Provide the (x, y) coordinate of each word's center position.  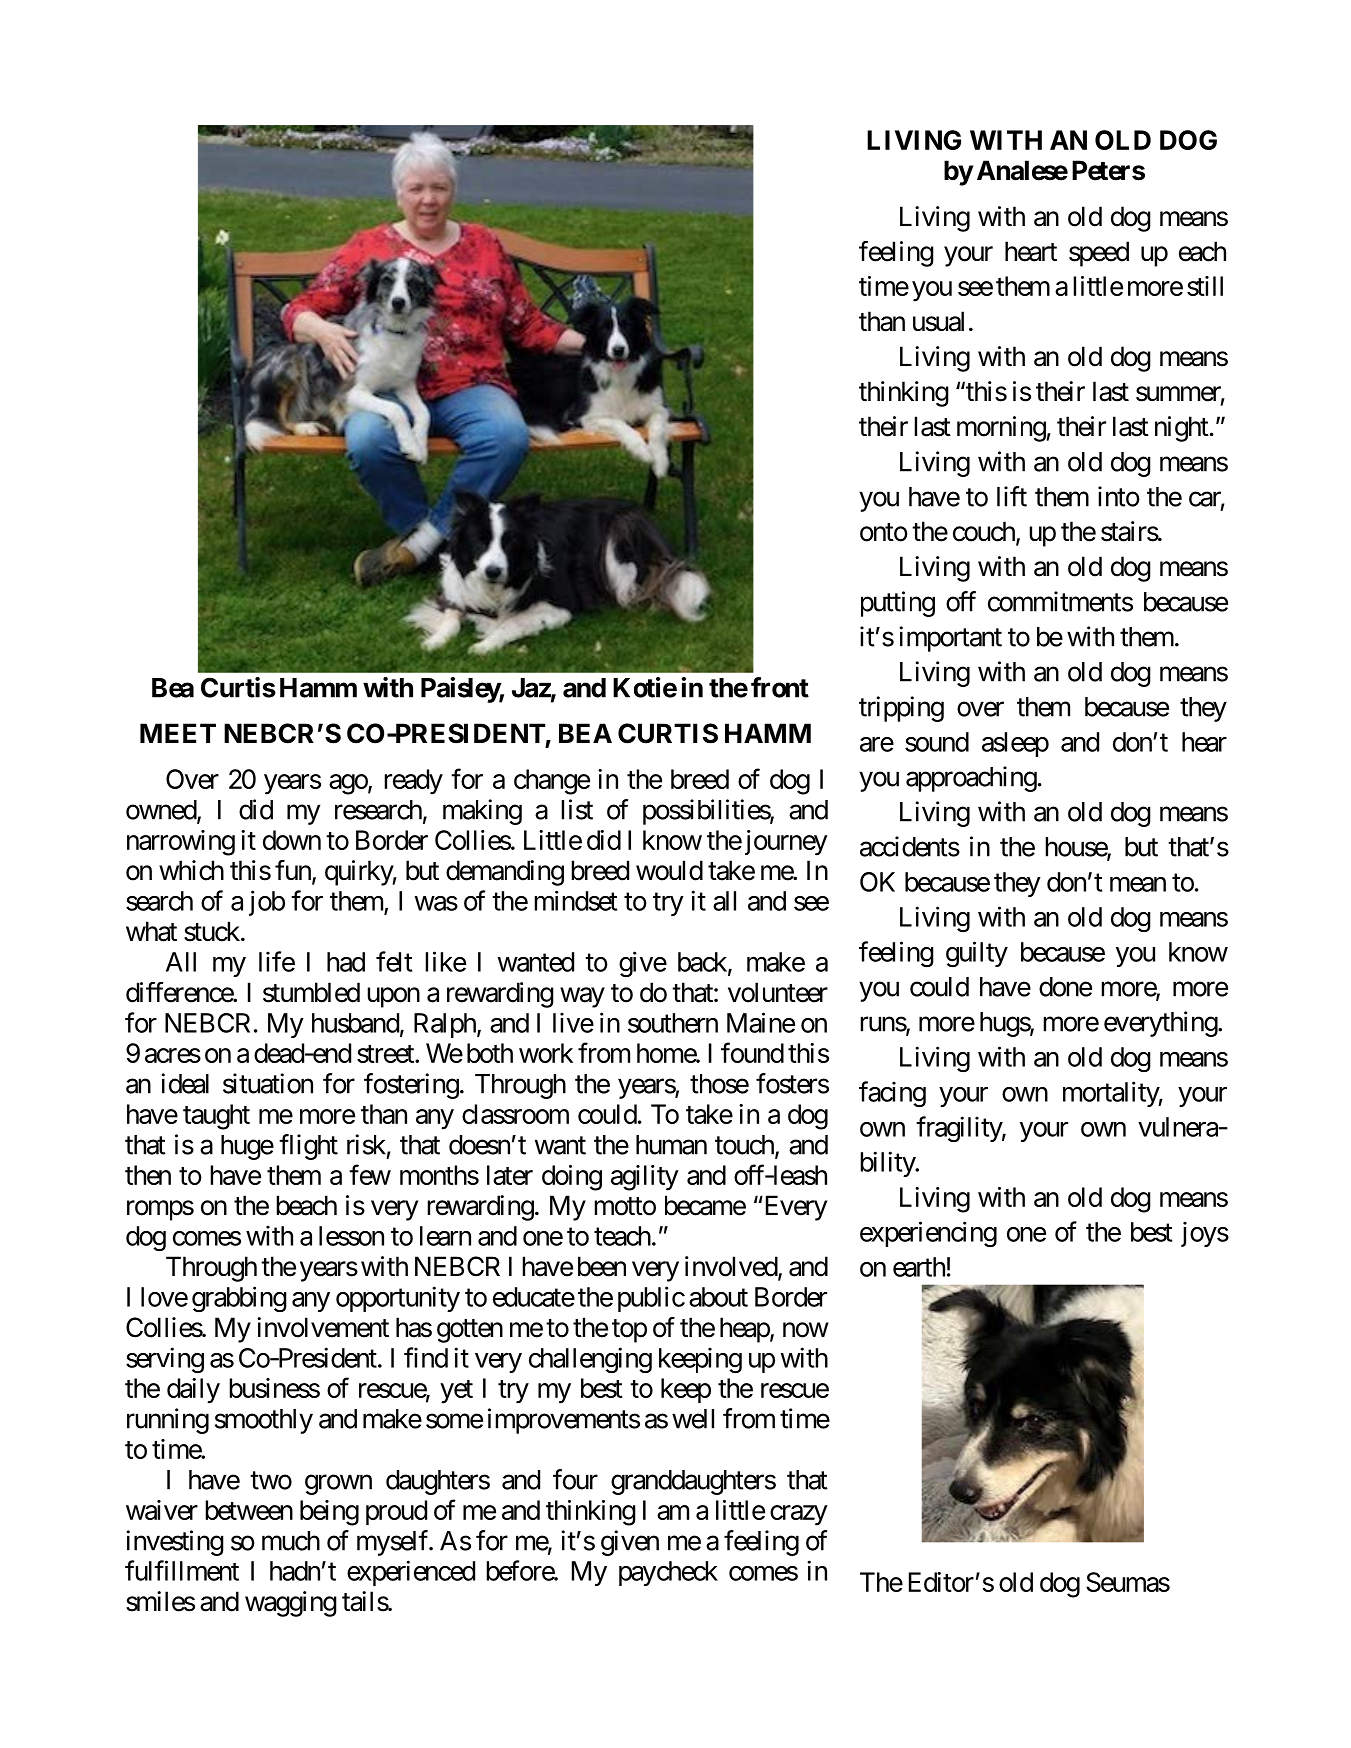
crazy (799, 1515)
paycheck (668, 1573)
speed (1099, 254)
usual (938, 321)
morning (1001, 429)
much (291, 1541)
